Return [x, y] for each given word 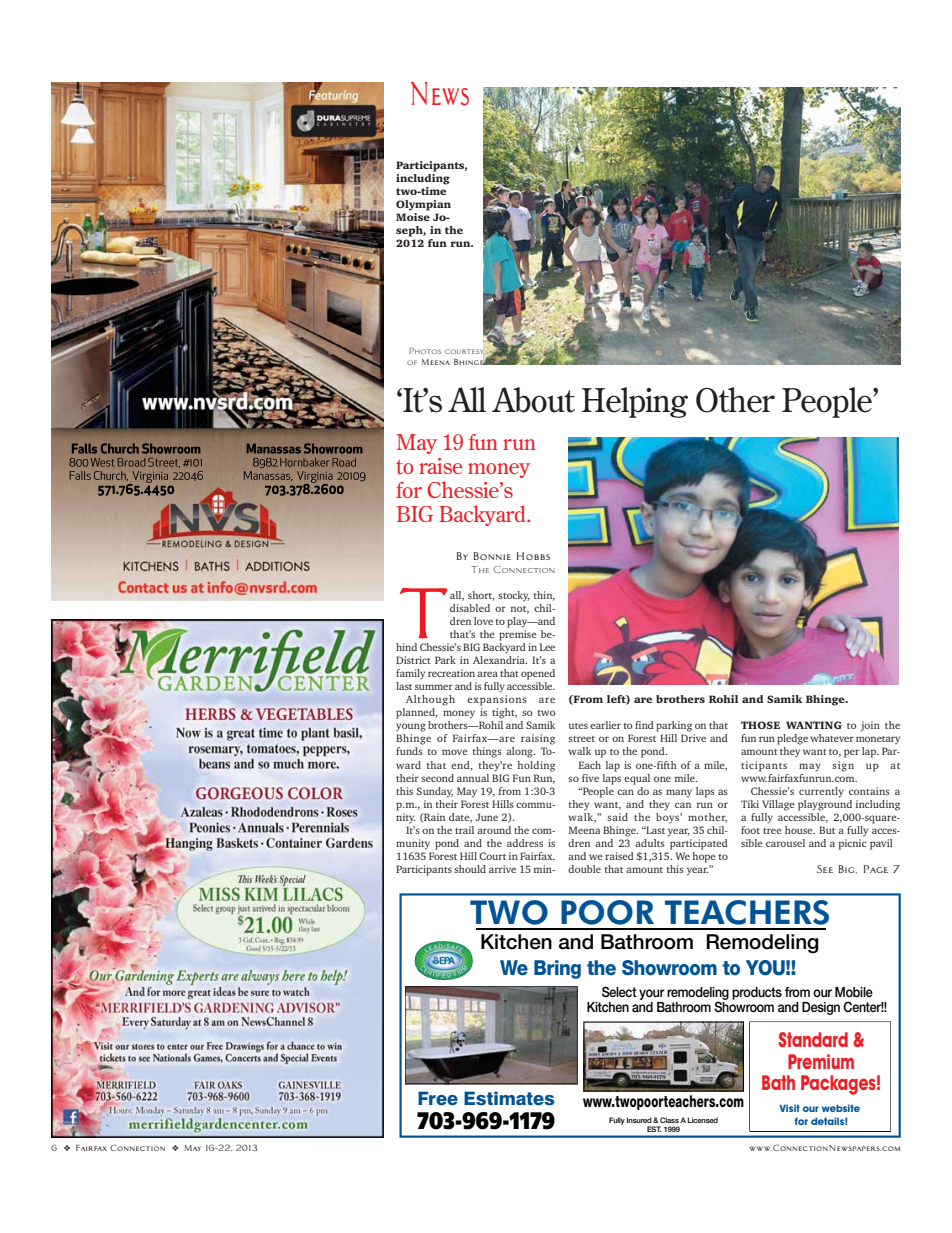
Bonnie [492, 556]
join [870, 726]
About [533, 400]
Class [669, 1120]
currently [821, 792]
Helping [635, 402]
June [486, 817]
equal [637, 779]
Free [438, 1098]
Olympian [423, 205]
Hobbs [533, 556]
